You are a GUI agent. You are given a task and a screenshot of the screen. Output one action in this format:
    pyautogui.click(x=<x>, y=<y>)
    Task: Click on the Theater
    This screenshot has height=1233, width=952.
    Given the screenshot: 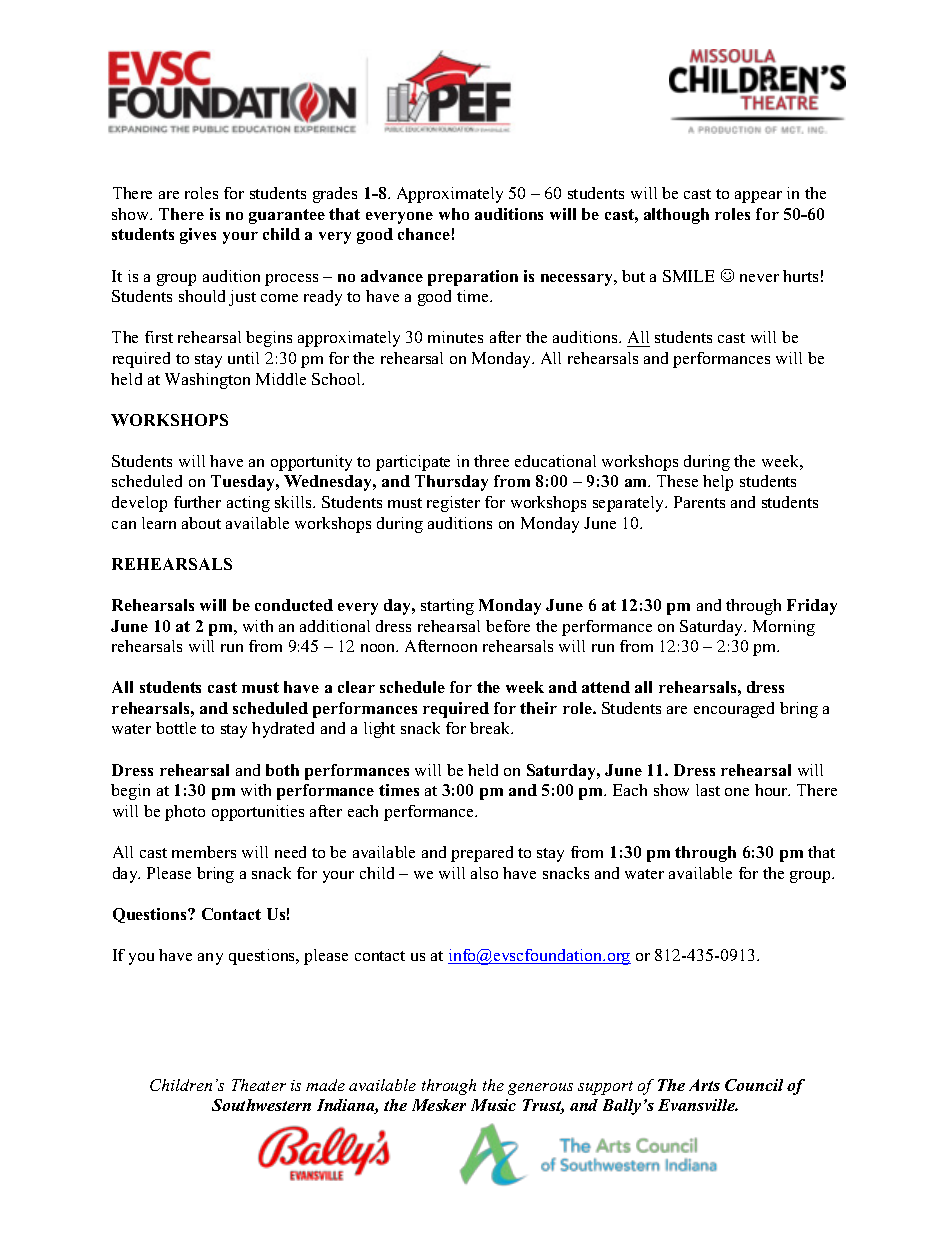 What is the action you would take?
    pyautogui.click(x=259, y=1085)
